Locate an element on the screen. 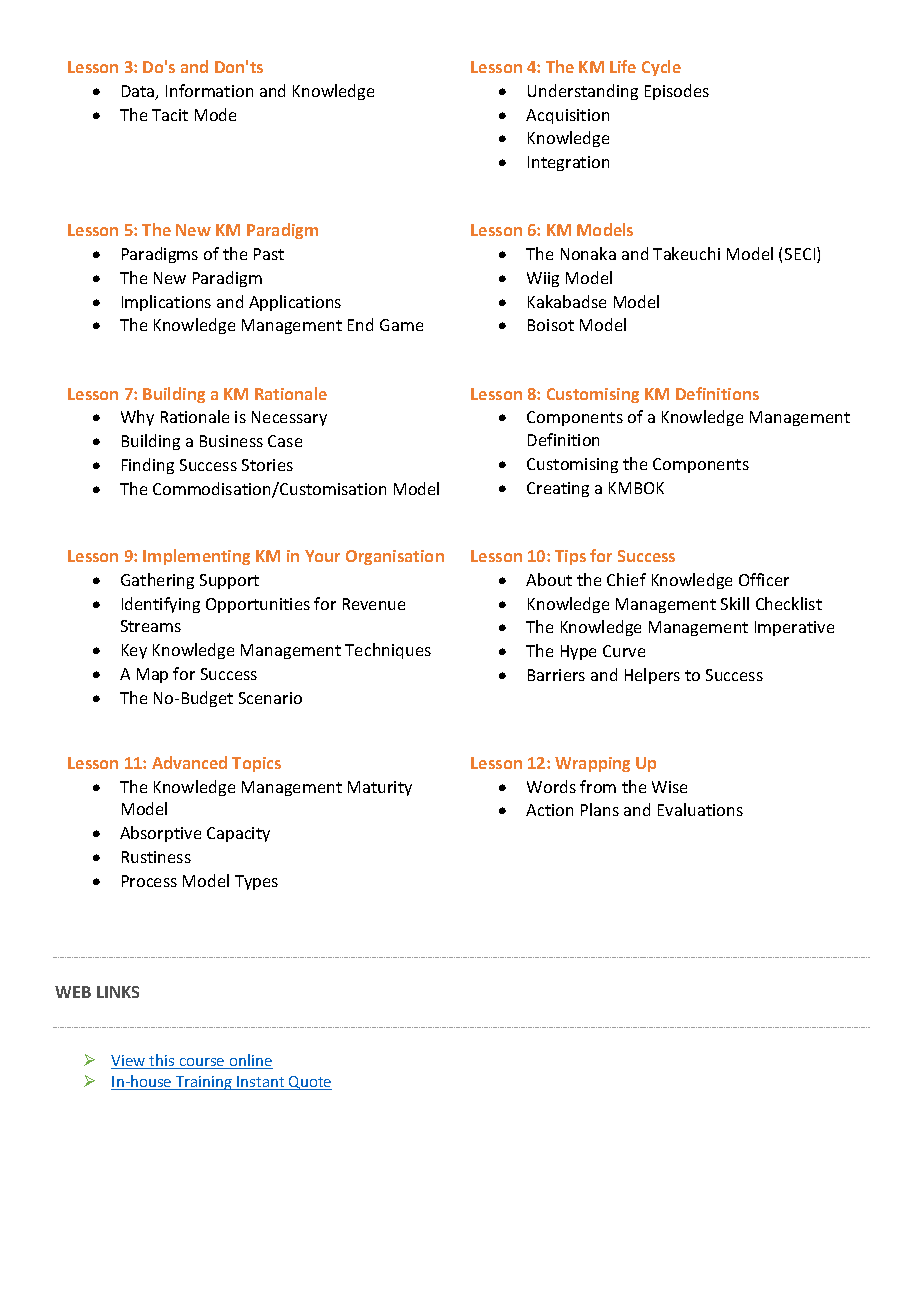 The image size is (924, 1308). Data is located at coordinates (139, 92).
